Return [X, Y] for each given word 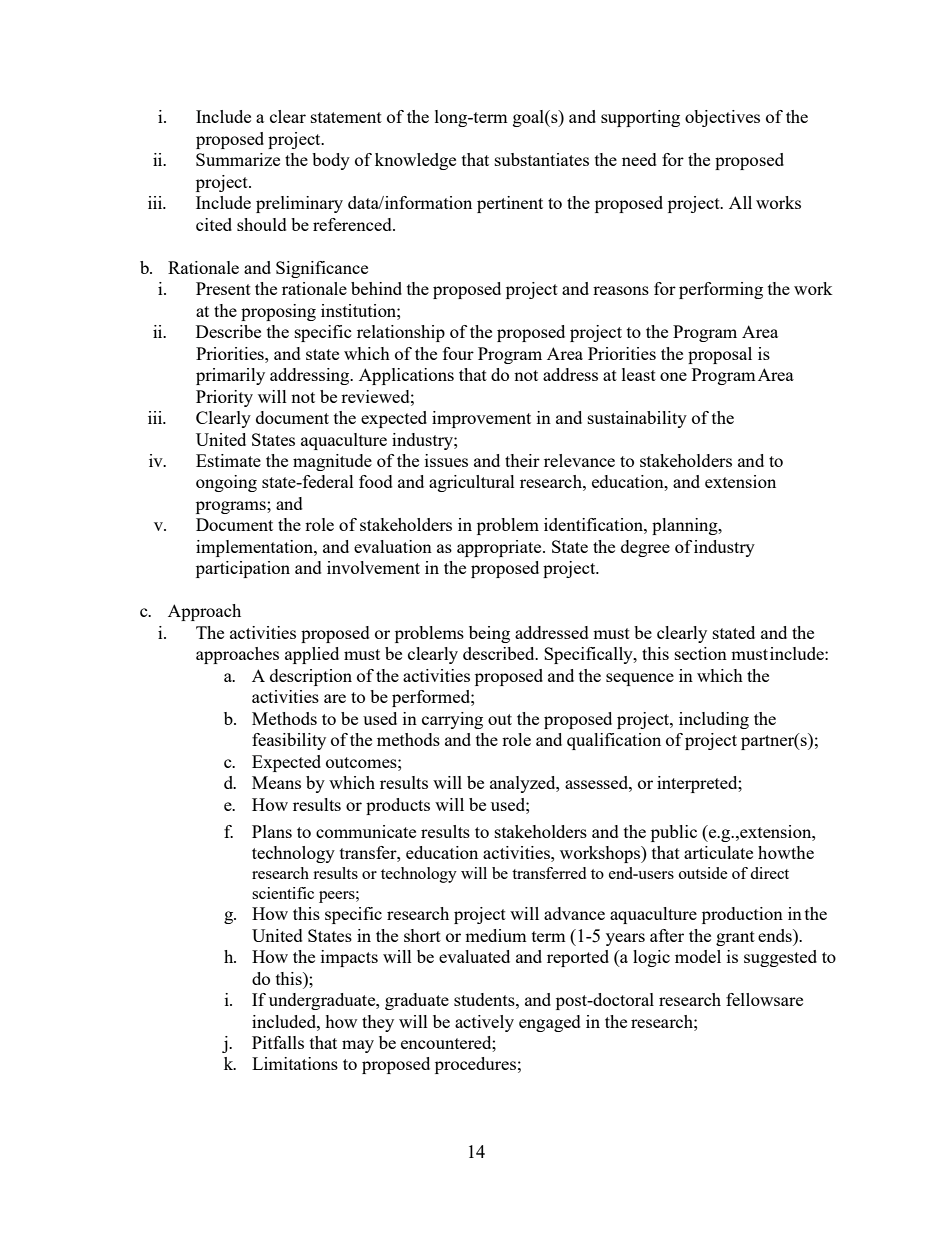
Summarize [238, 159]
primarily [230, 376]
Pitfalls [278, 1042]
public [674, 833]
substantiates [542, 159]
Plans [272, 831]
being [489, 634]
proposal [720, 355]
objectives [722, 118]
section [701, 653]
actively [484, 1023]
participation [243, 569]
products [398, 806]
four [458, 353]
